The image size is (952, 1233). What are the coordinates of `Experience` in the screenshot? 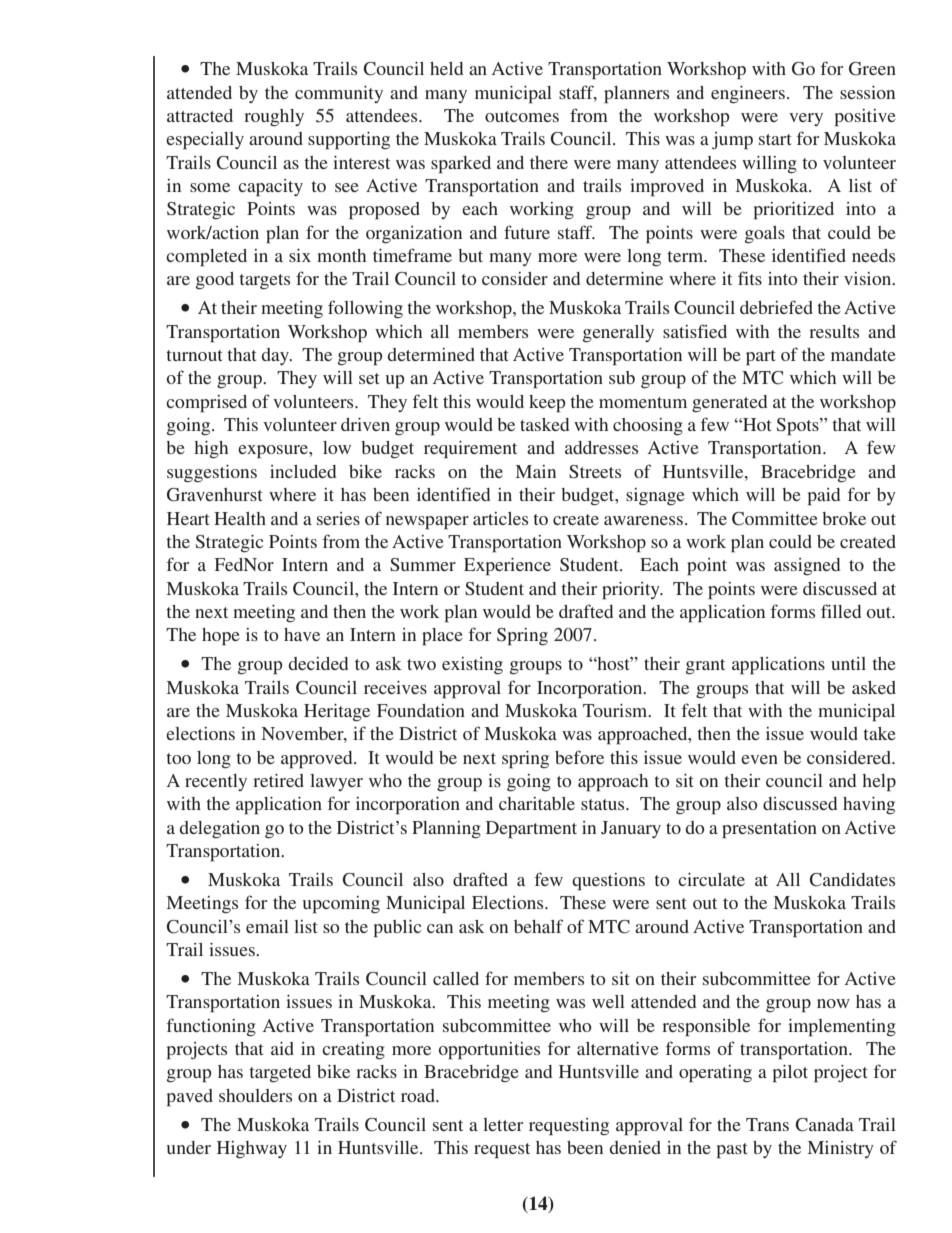 It's located at (507, 567).
